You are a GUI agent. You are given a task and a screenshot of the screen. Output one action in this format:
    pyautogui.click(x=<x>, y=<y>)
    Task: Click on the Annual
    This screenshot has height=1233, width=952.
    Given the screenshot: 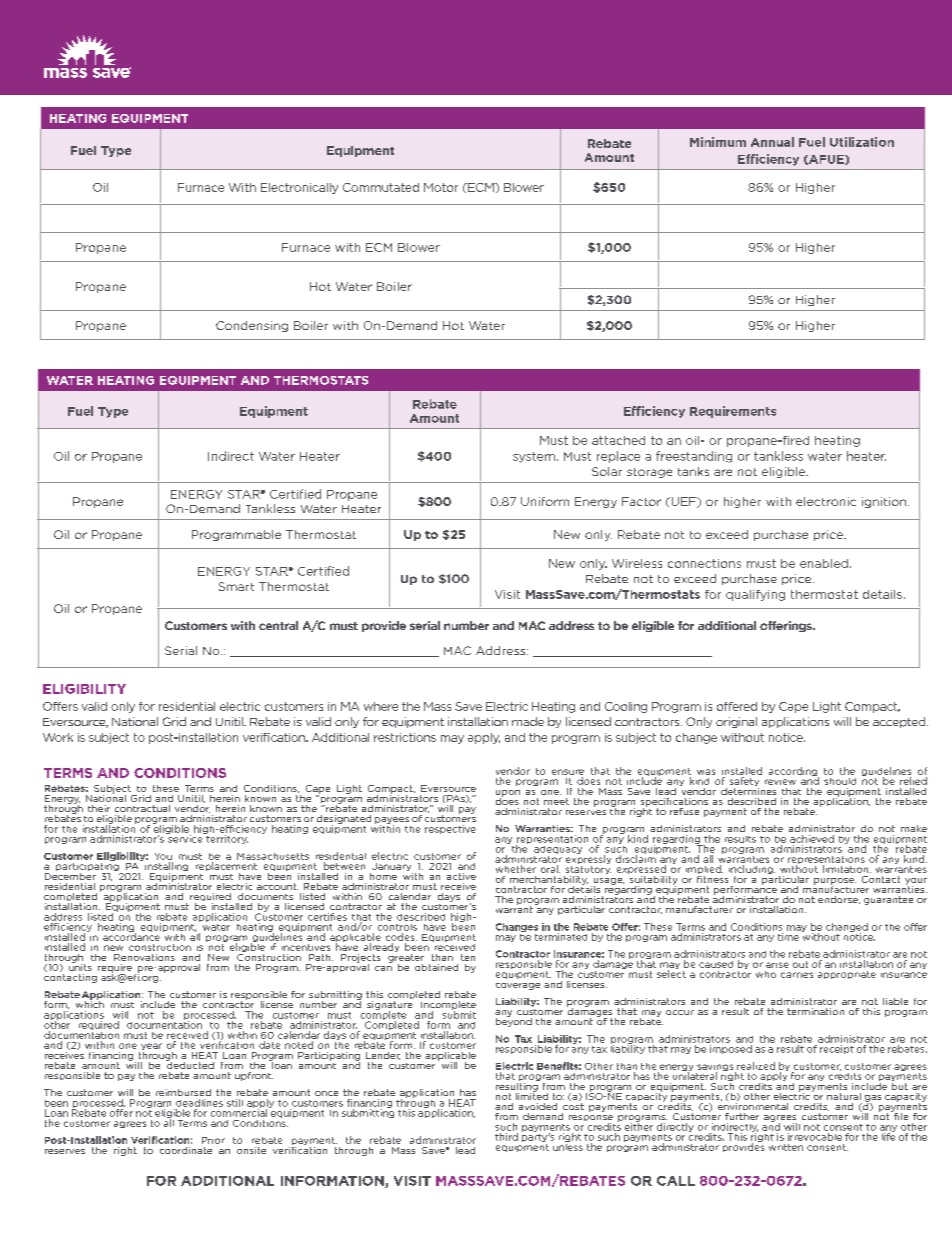 What is the action you would take?
    pyautogui.click(x=772, y=142)
